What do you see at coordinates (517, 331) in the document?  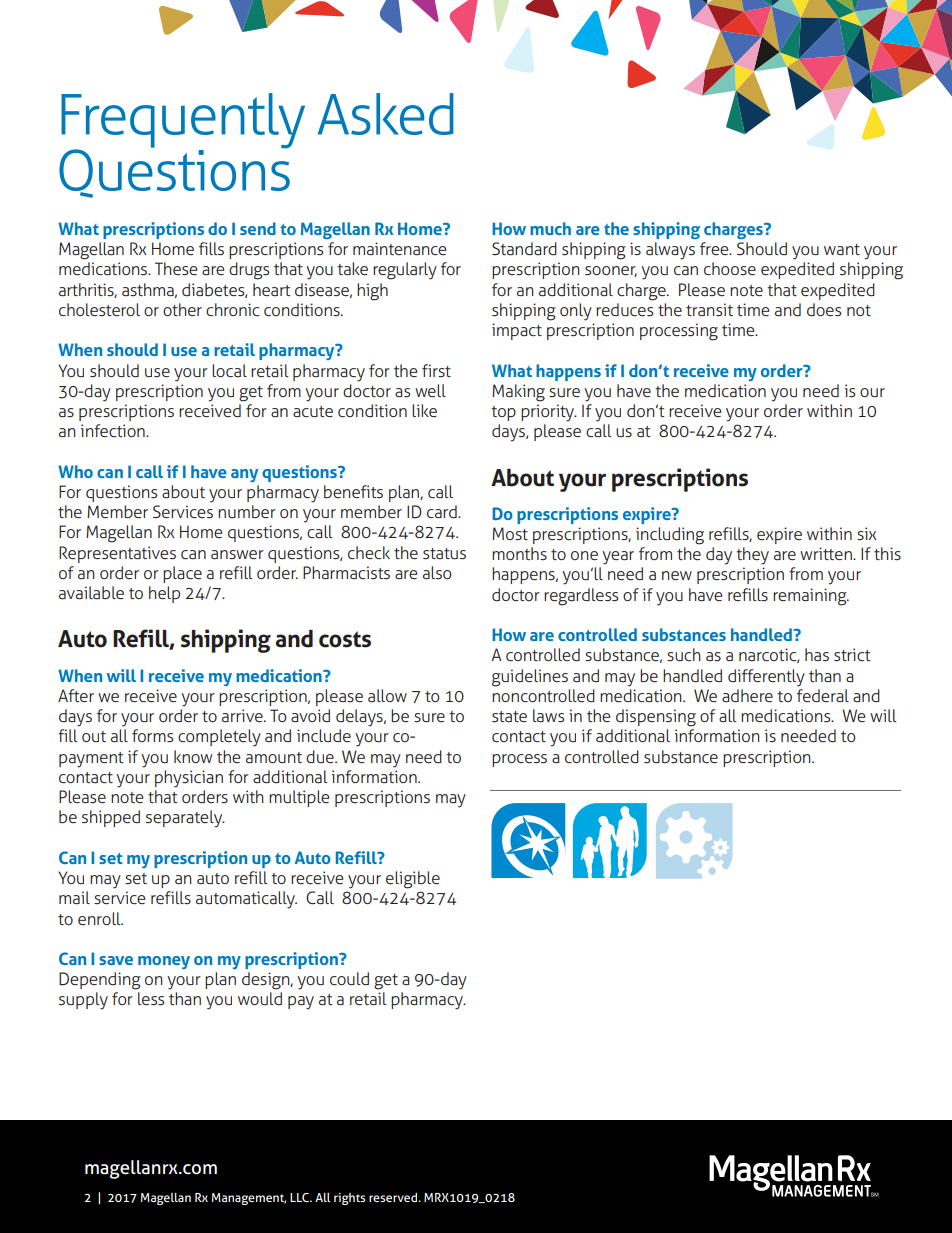 I see `impact` at bounding box center [517, 331].
